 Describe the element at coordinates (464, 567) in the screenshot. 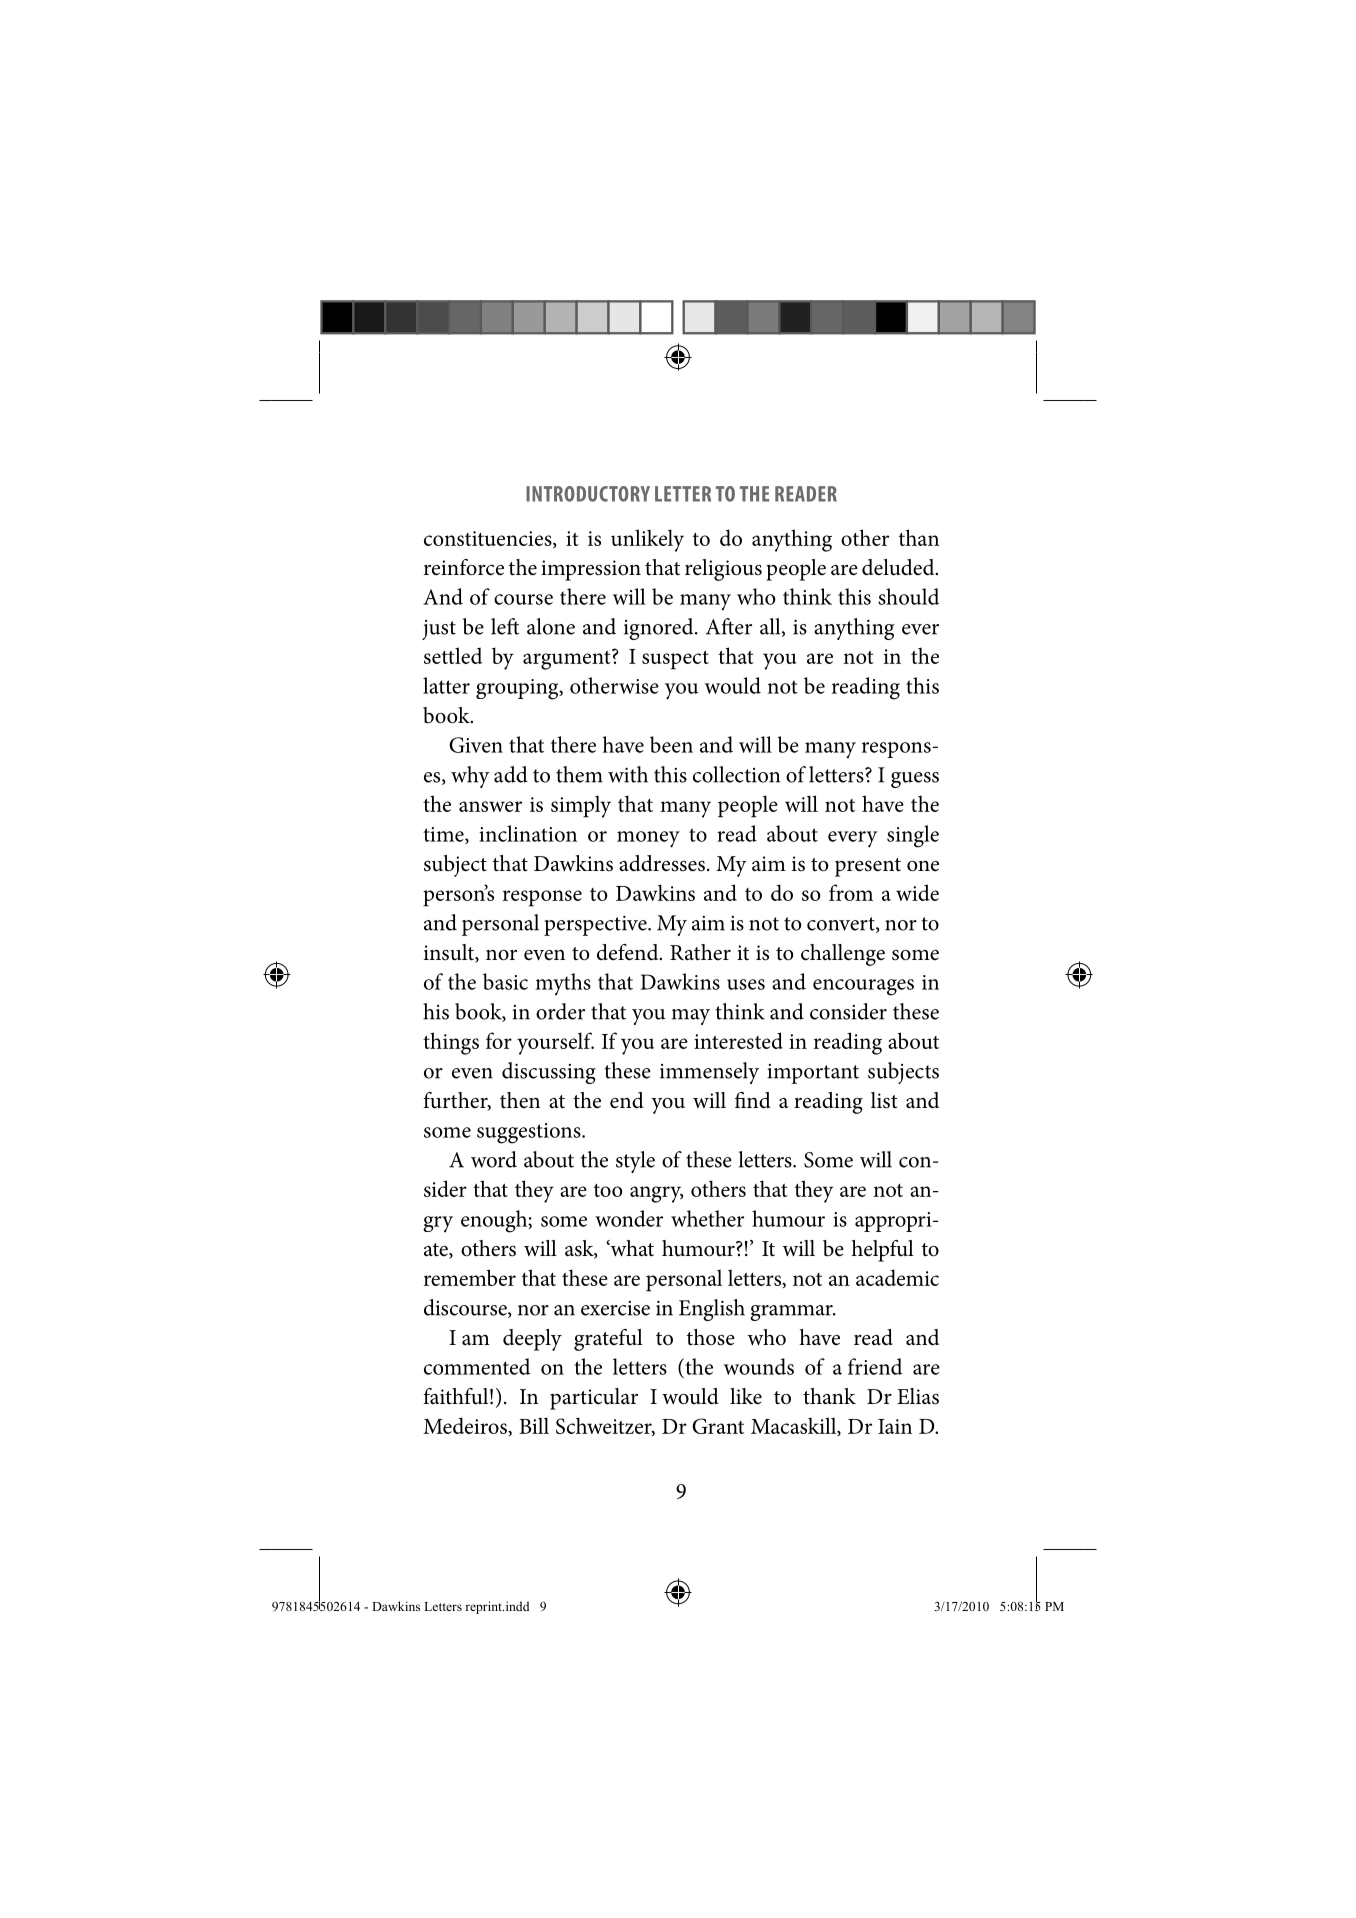

I see `reinforce` at that location.
